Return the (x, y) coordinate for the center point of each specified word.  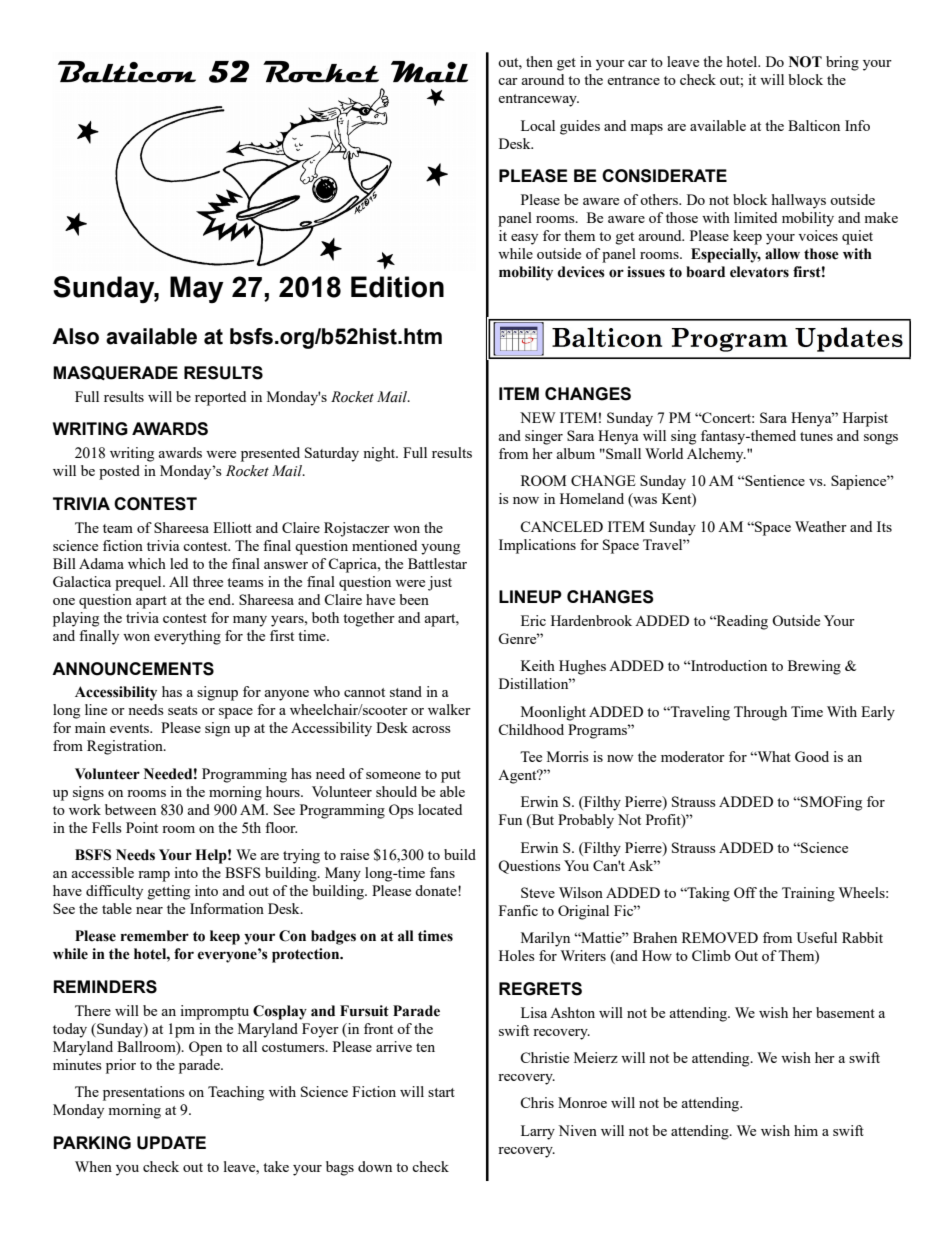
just (440, 583)
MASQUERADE (115, 373)
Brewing (814, 667)
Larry (538, 1132)
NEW (538, 417)
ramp (154, 876)
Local (538, 125)
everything (187, 637)
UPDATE (171, 1143)
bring (842, 63)
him (806, 1130)
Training (808, 894)
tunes (816, 436)
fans (442, 872)
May (197, 290)
